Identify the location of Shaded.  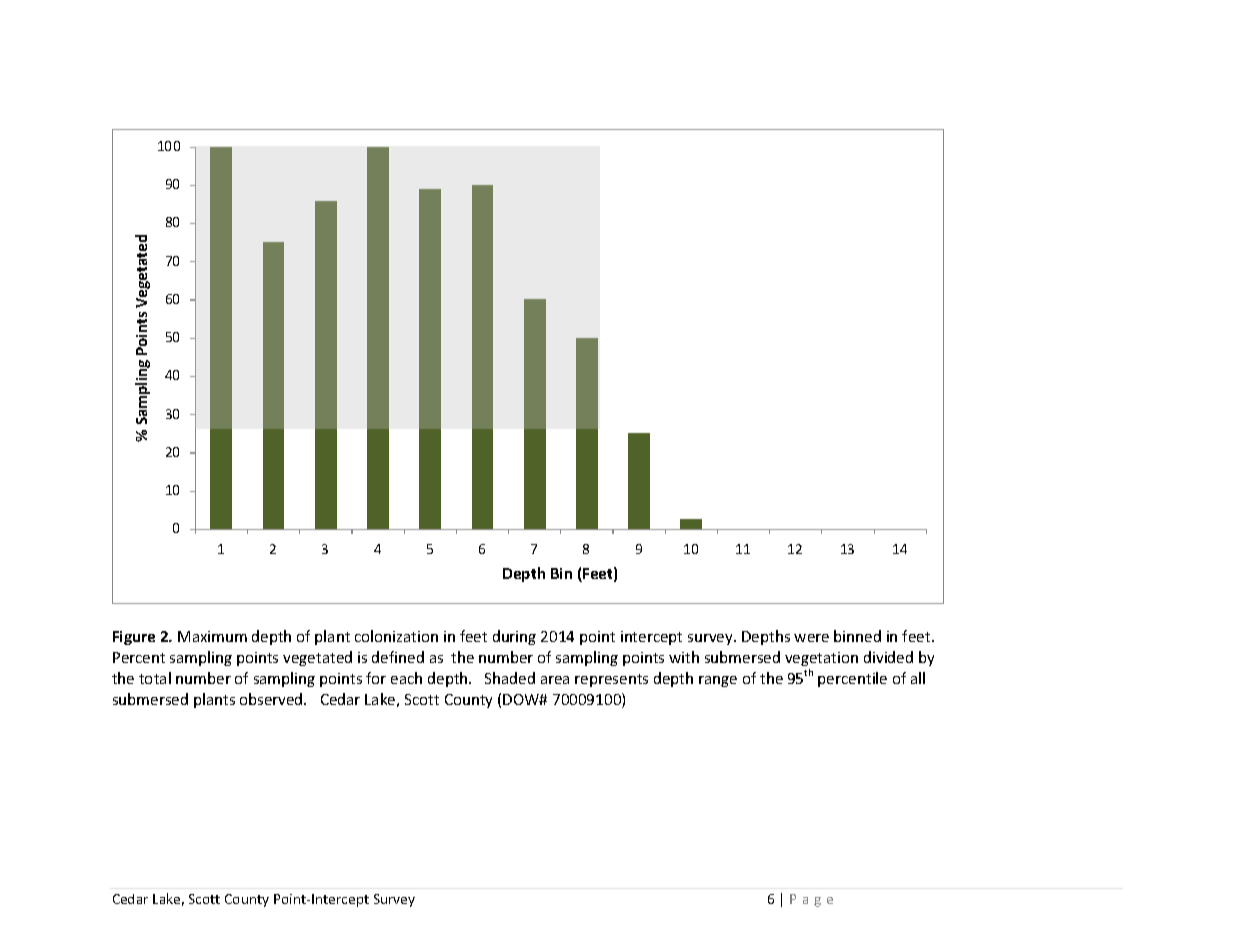
(510, 678).
